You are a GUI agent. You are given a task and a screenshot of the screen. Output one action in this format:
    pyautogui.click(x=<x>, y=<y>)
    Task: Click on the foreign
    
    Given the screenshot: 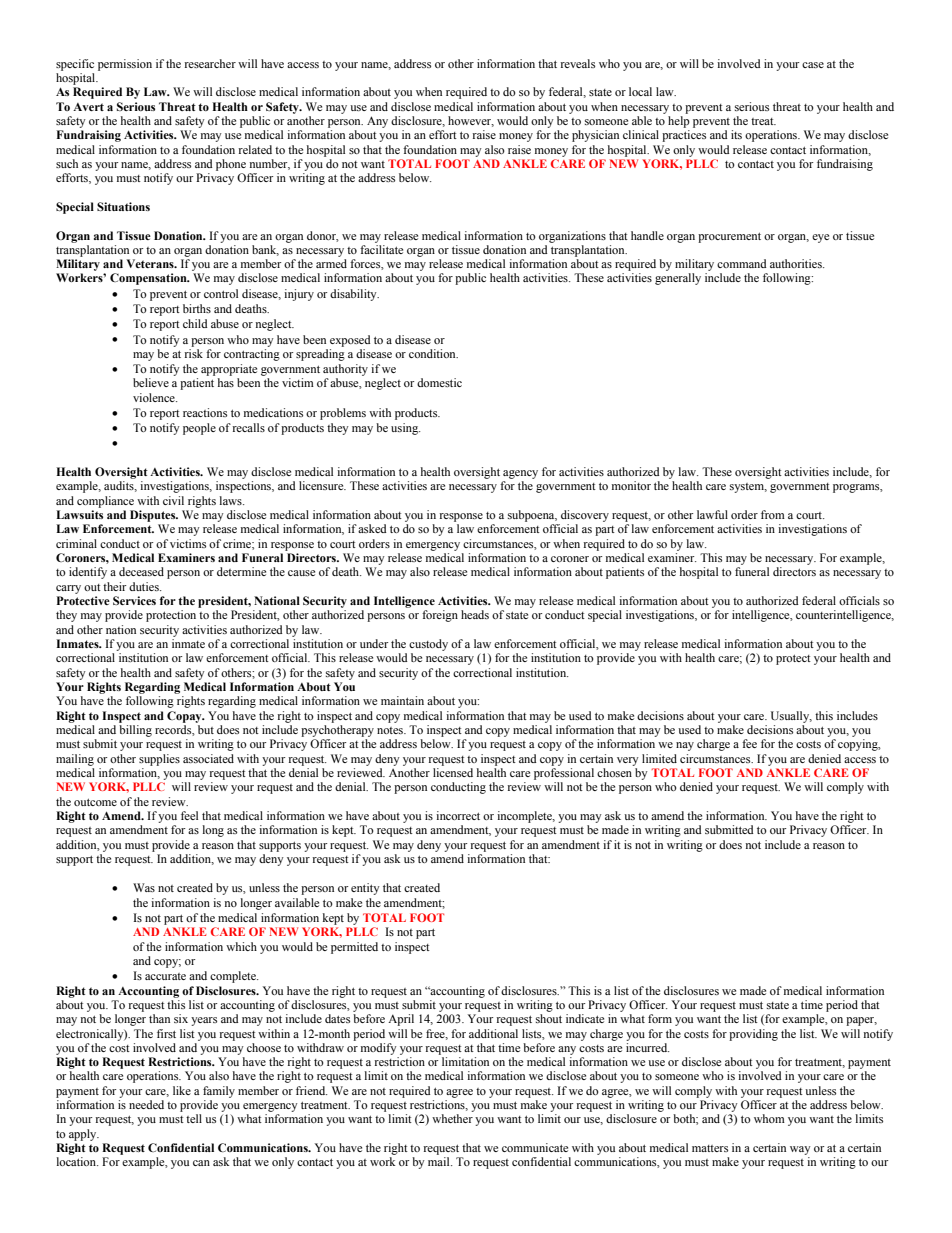 What is the action you would take?
    pyautogui.click(x=440, y=616)
